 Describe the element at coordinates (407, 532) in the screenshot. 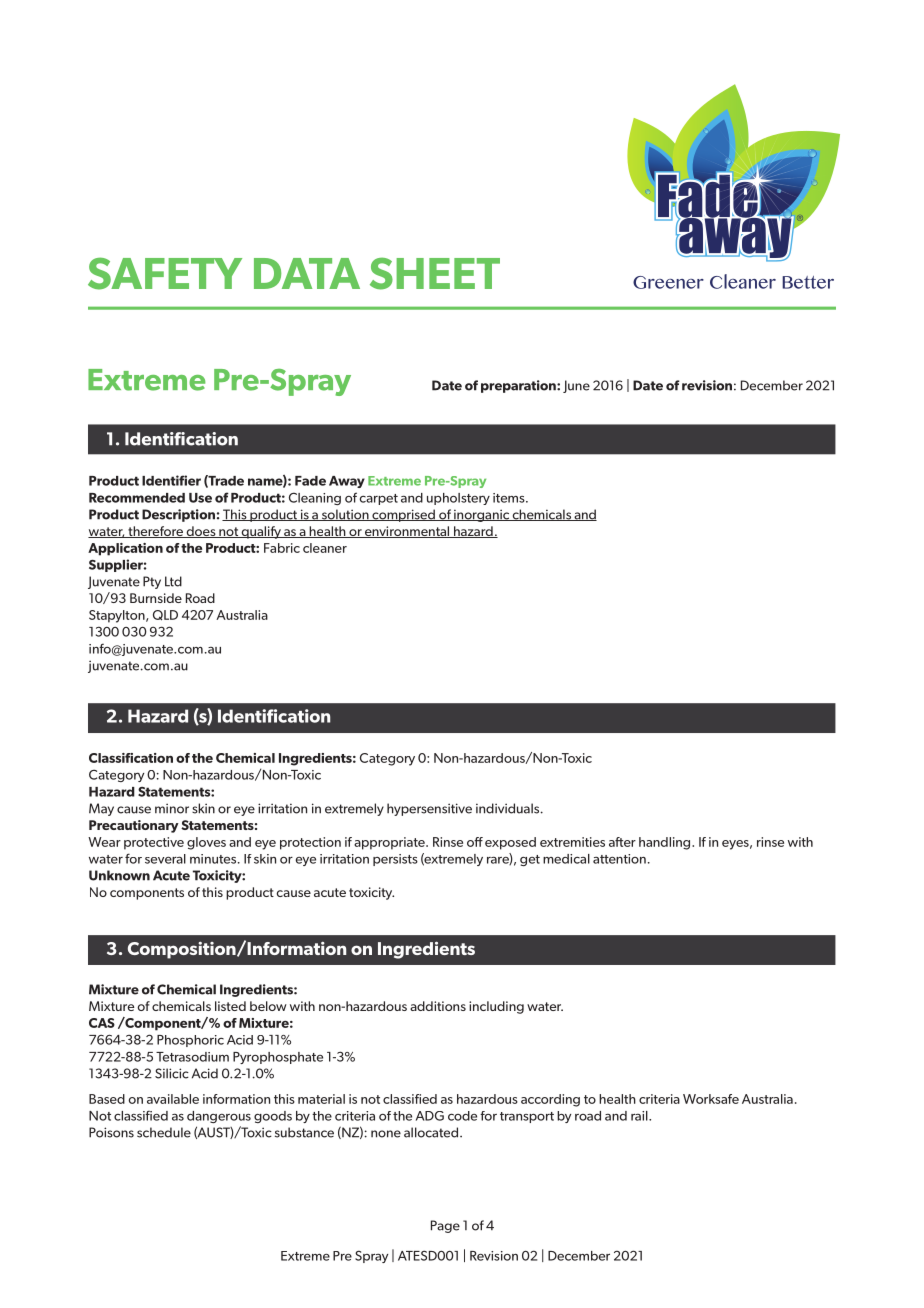

I see `environmental` at that location.
